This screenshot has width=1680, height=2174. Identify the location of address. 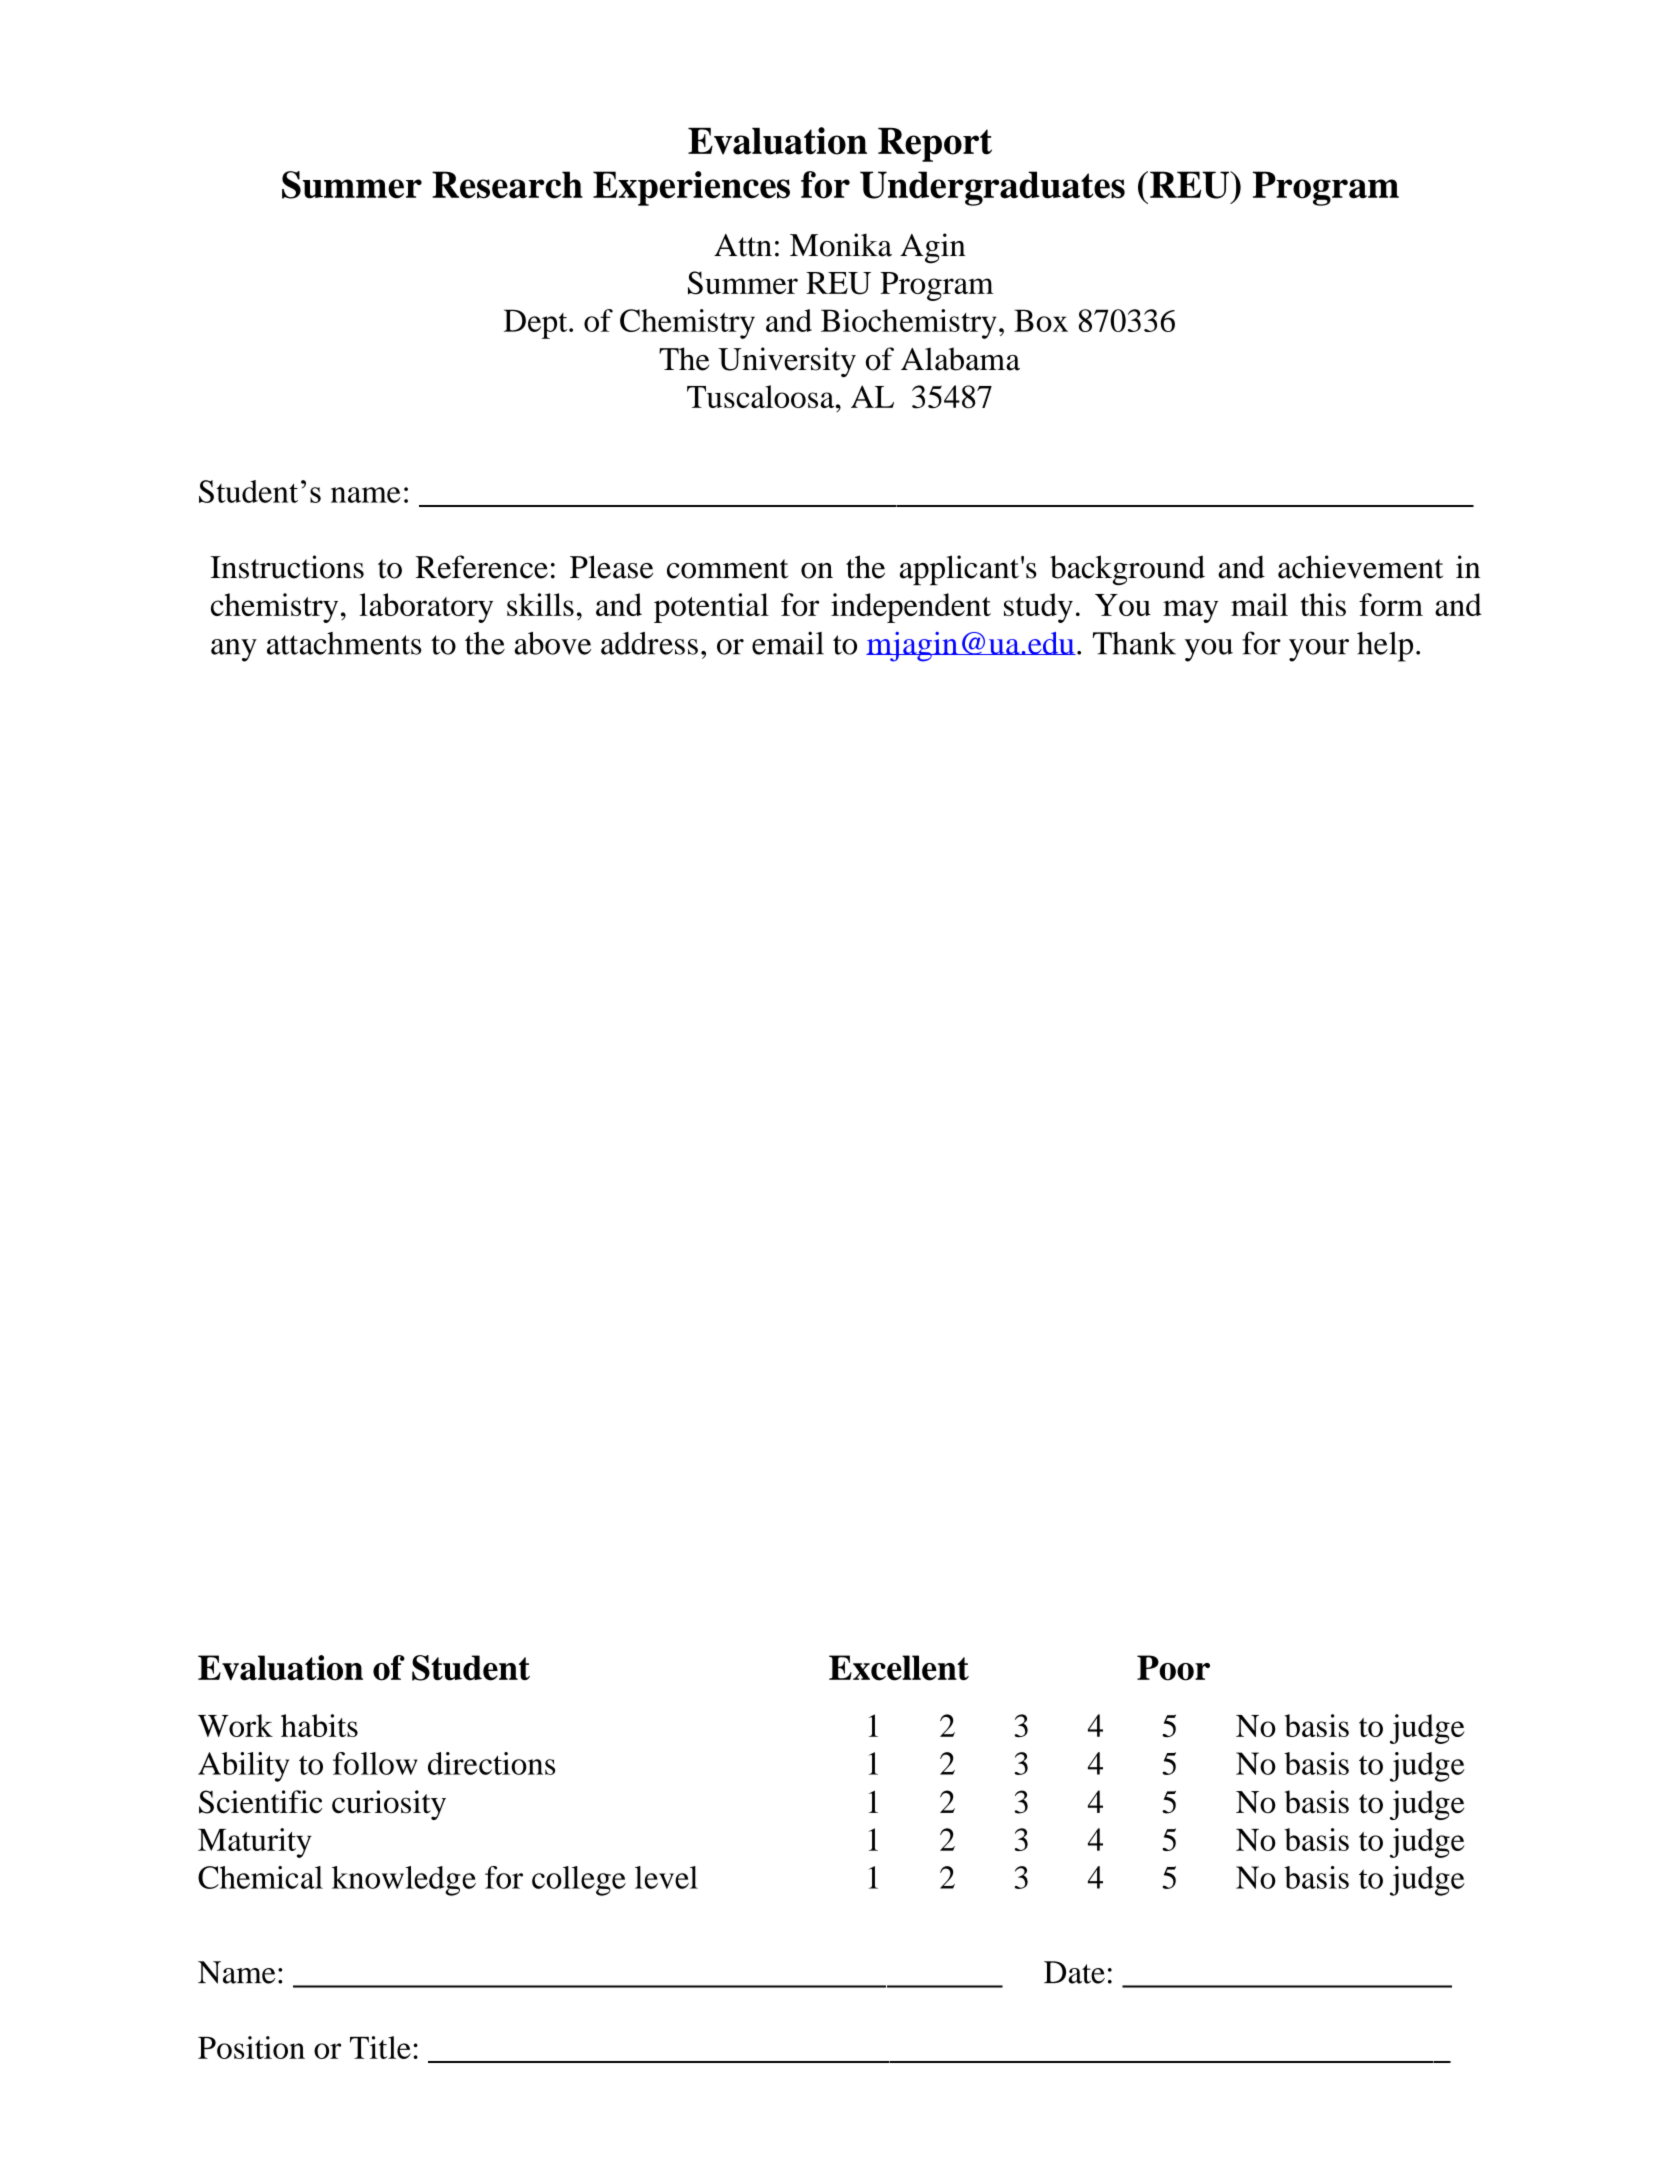
(649, 643).
